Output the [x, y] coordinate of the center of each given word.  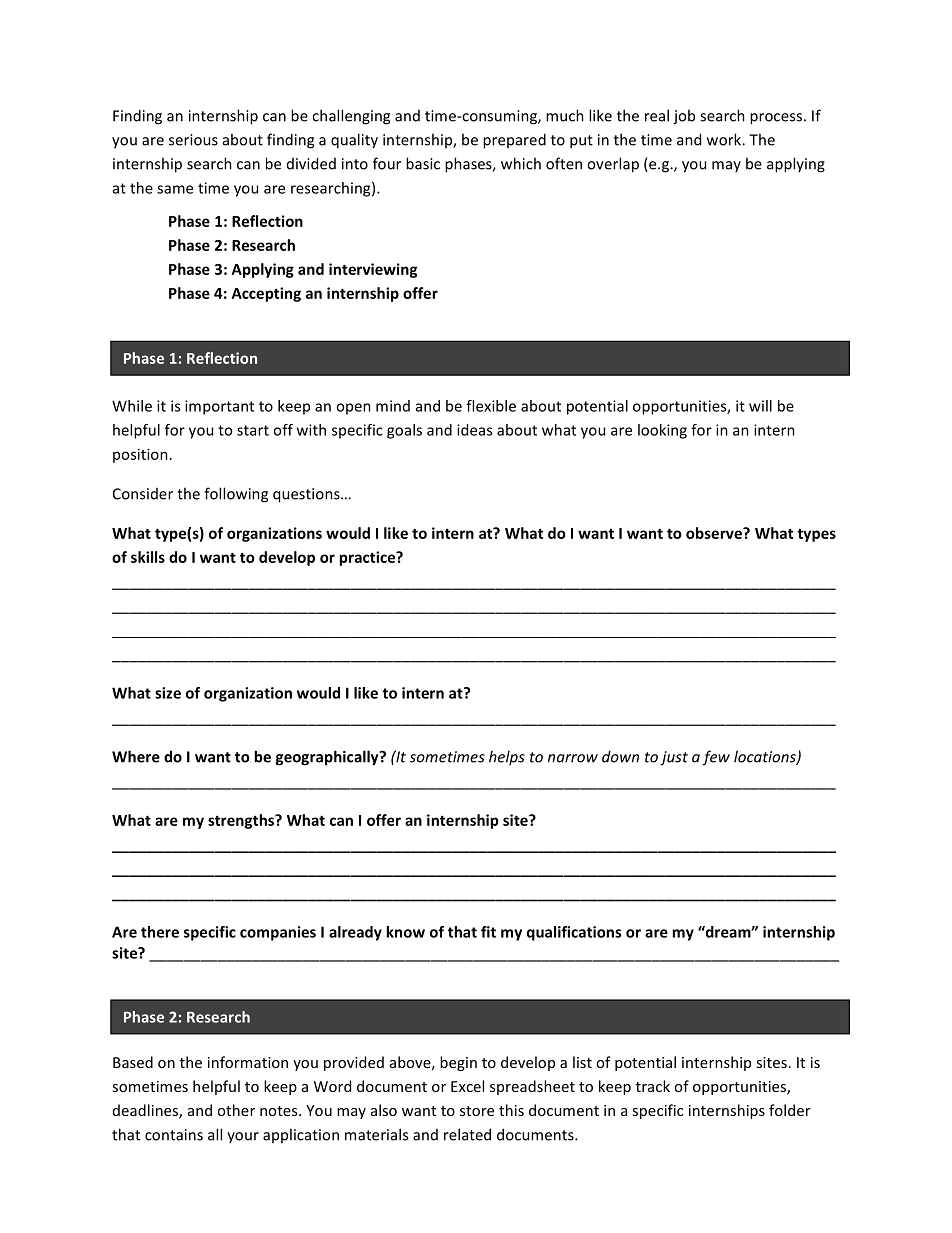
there [160, 932]
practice [368, 558]
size [168, 693]
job [684, 117]
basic [423, 163]
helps [507, 757]
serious [193, 140]
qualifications [574, 933]
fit [488, 932]
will [760, 406]
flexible [491, 406]
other [236, 1110]
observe [715, 533]
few [716, 758]
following [236, 495]
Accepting [266, 294]
